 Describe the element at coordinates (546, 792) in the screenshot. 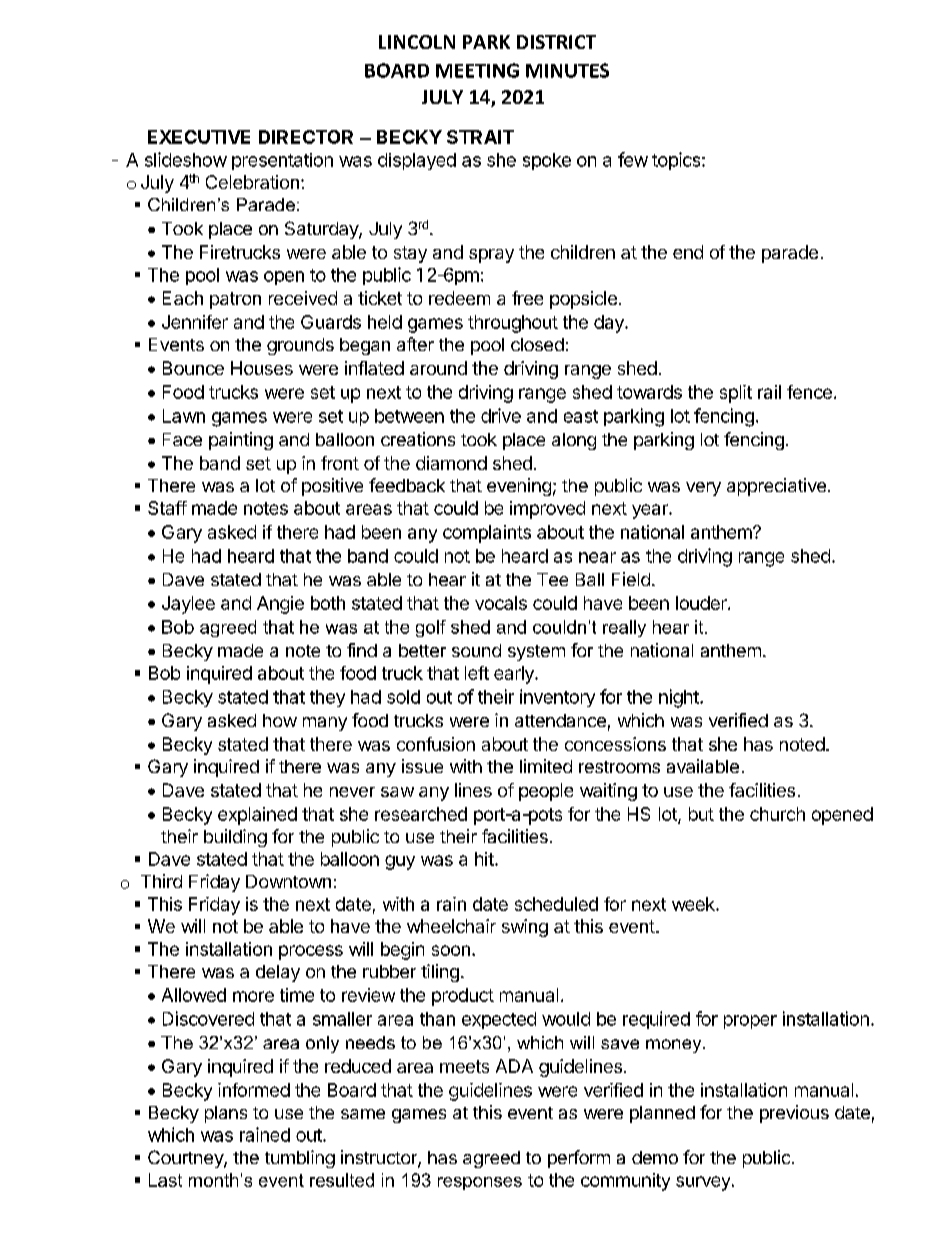

I see `people` at that location.
